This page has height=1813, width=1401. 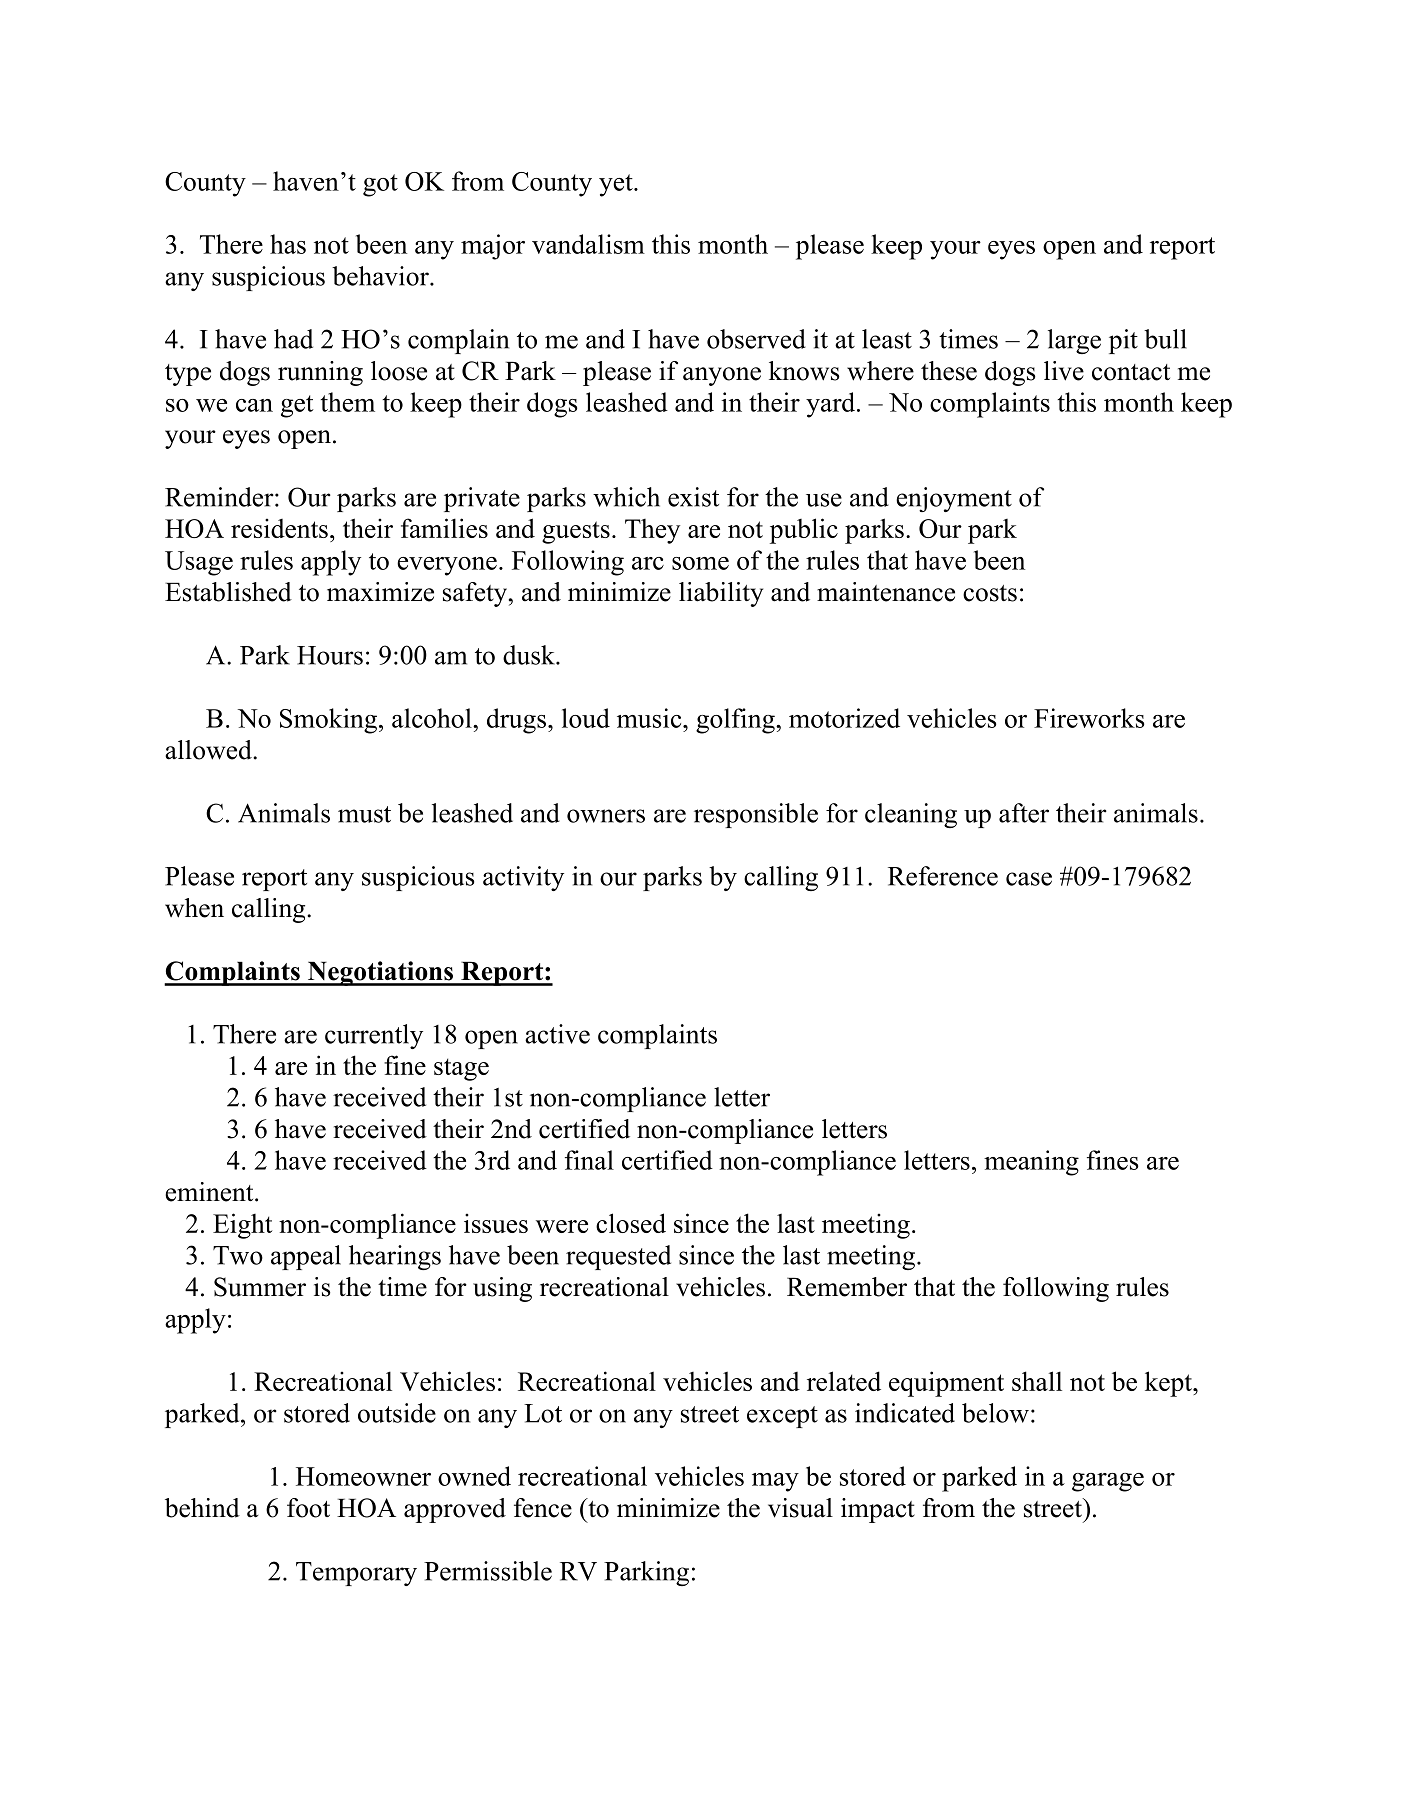 What do you see at coordinates (374, 1036) in the page?
I see `currently` at bounding box center [374, 1036].
